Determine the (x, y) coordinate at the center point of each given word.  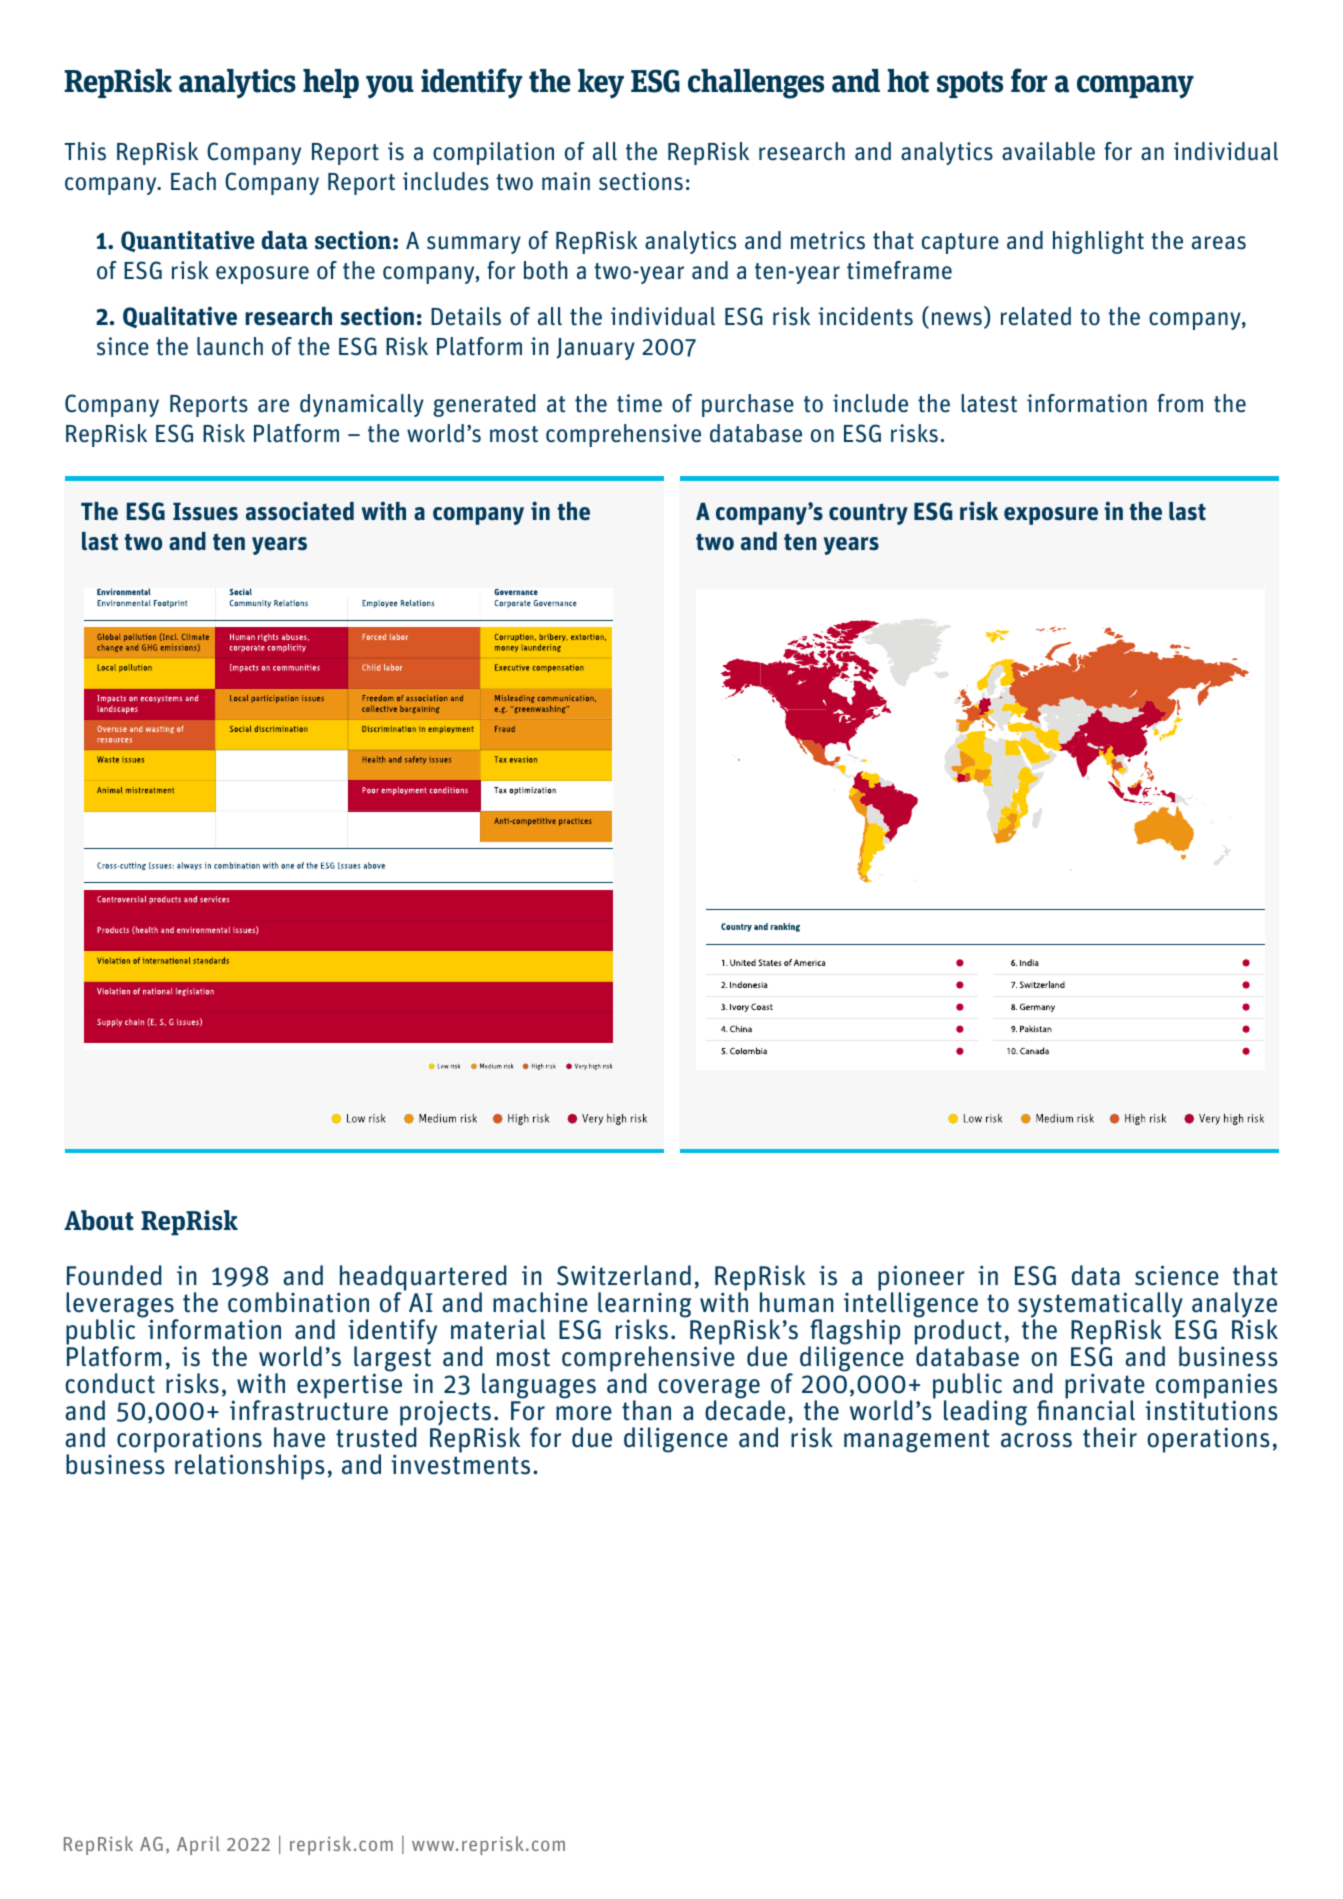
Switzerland (624, 1275)
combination (298, 1302)
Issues (205, 511)
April (198, 1845)
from (1180, 403)
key (601, 84)
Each (193, 181)
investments (460, 1464)
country (868, 514)
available (1048, 151)
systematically (1100, 1306)
